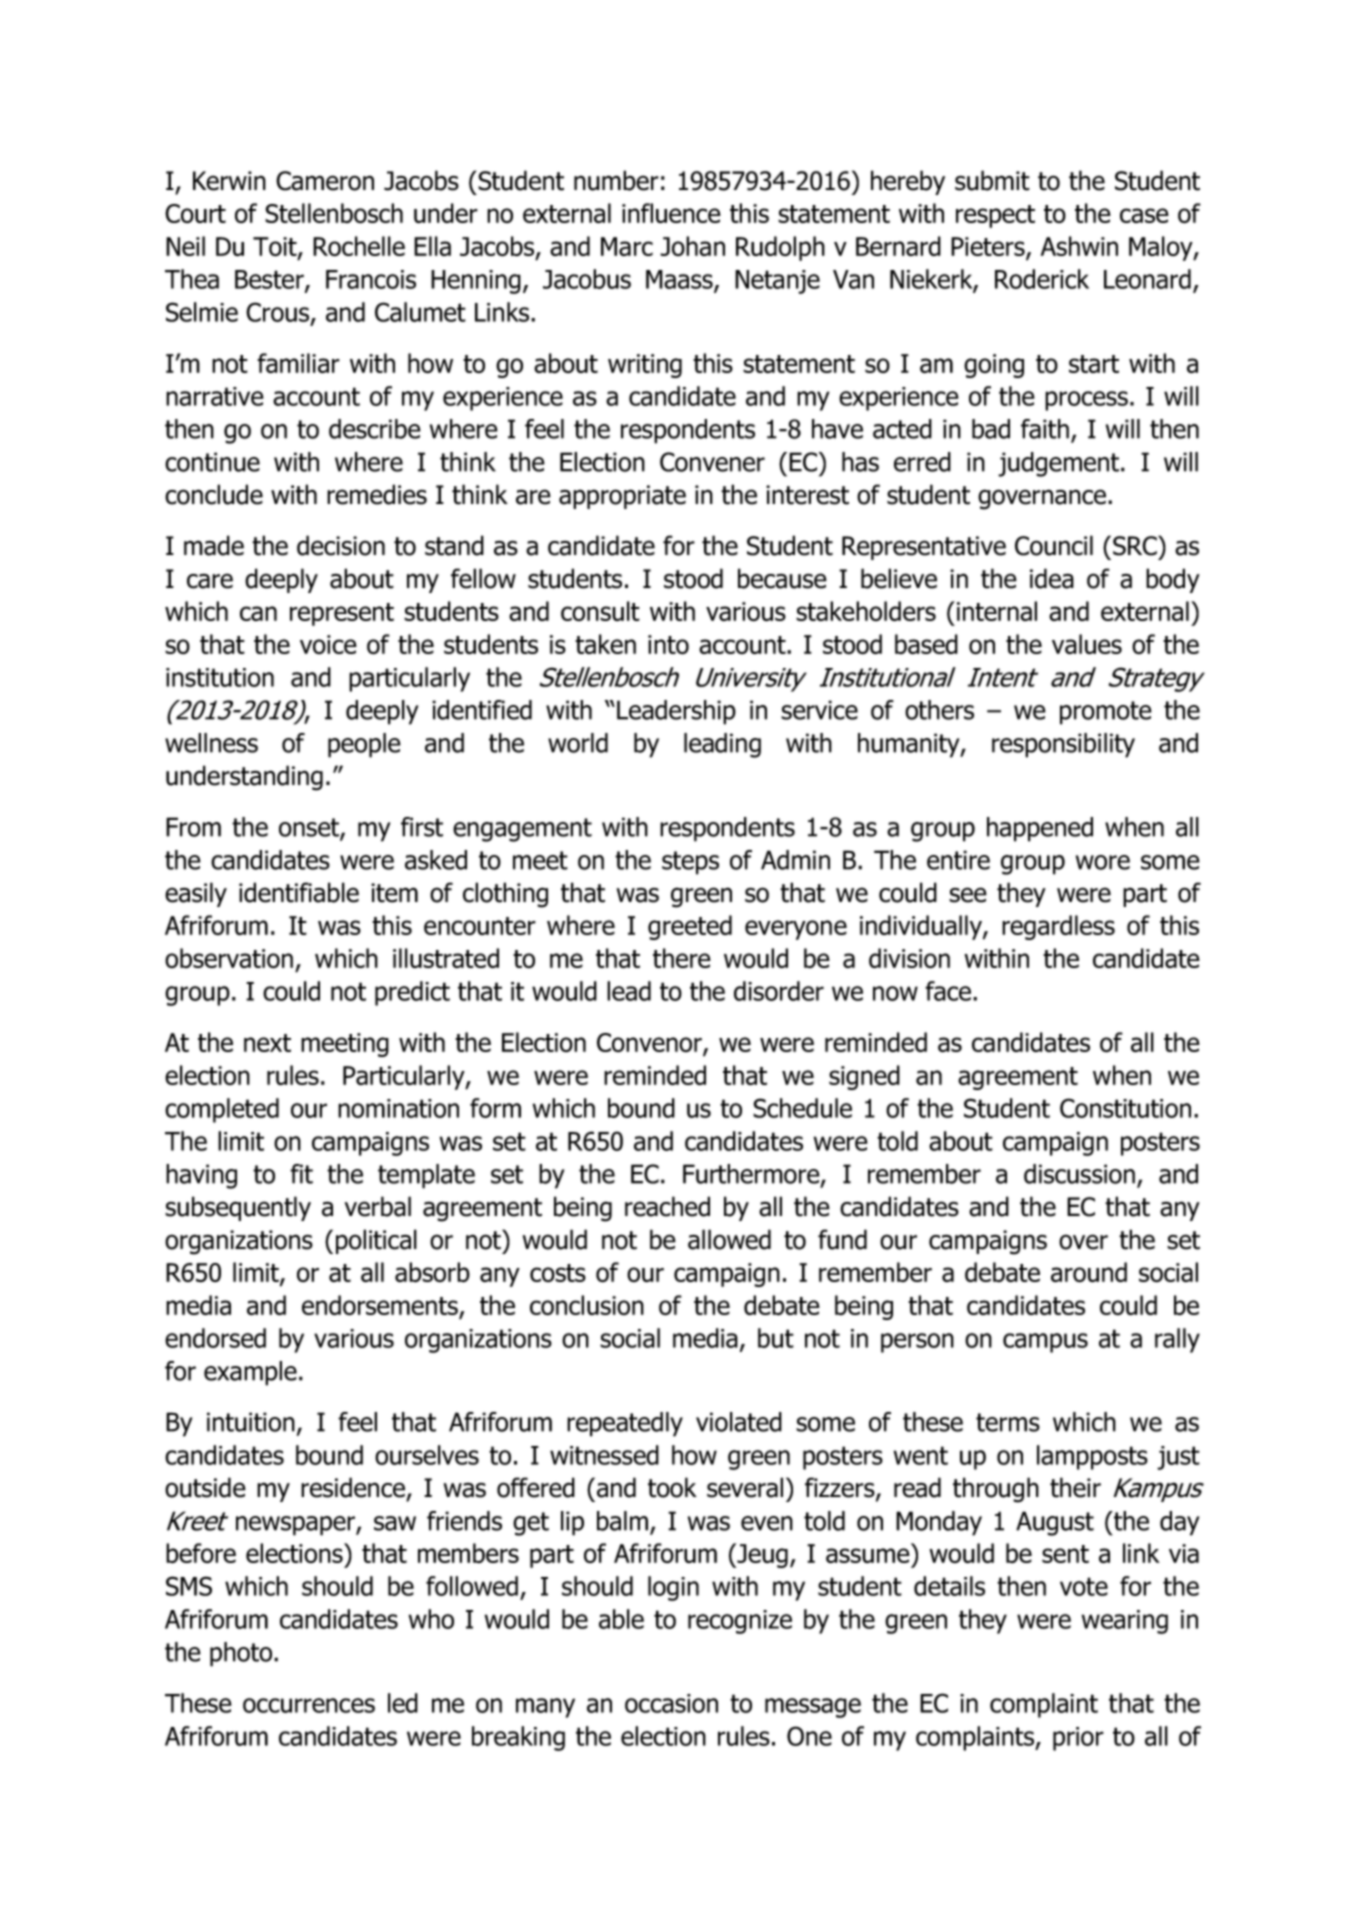 Image resolution: width=1365 pixels, height=1930 pixels. Describe the element at coordinates (668, 645) in the screenshot. I see `into` at that location.
